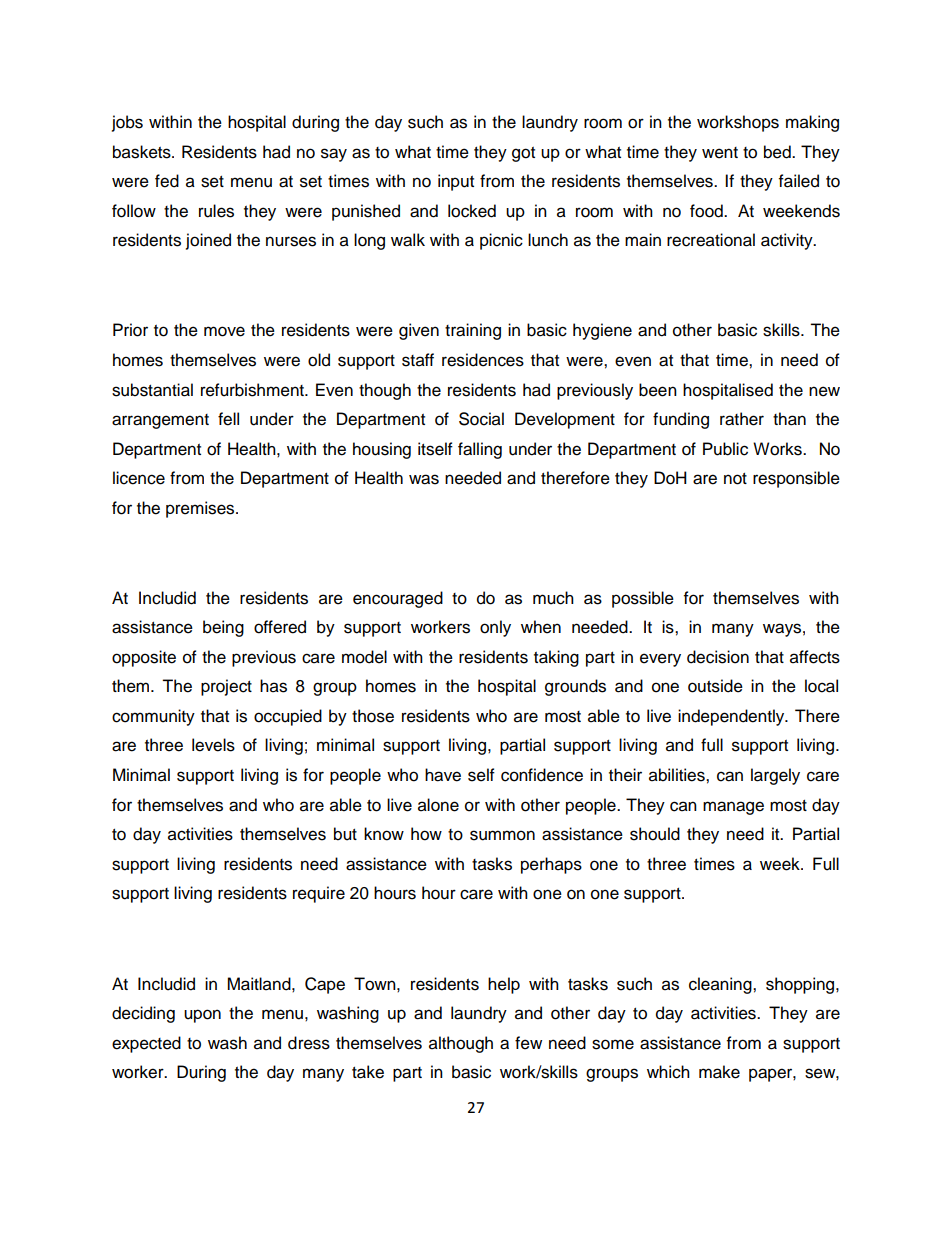 The height and width of the screenshot is (1233, 952). I want to click on levels, so click(213, 745).
